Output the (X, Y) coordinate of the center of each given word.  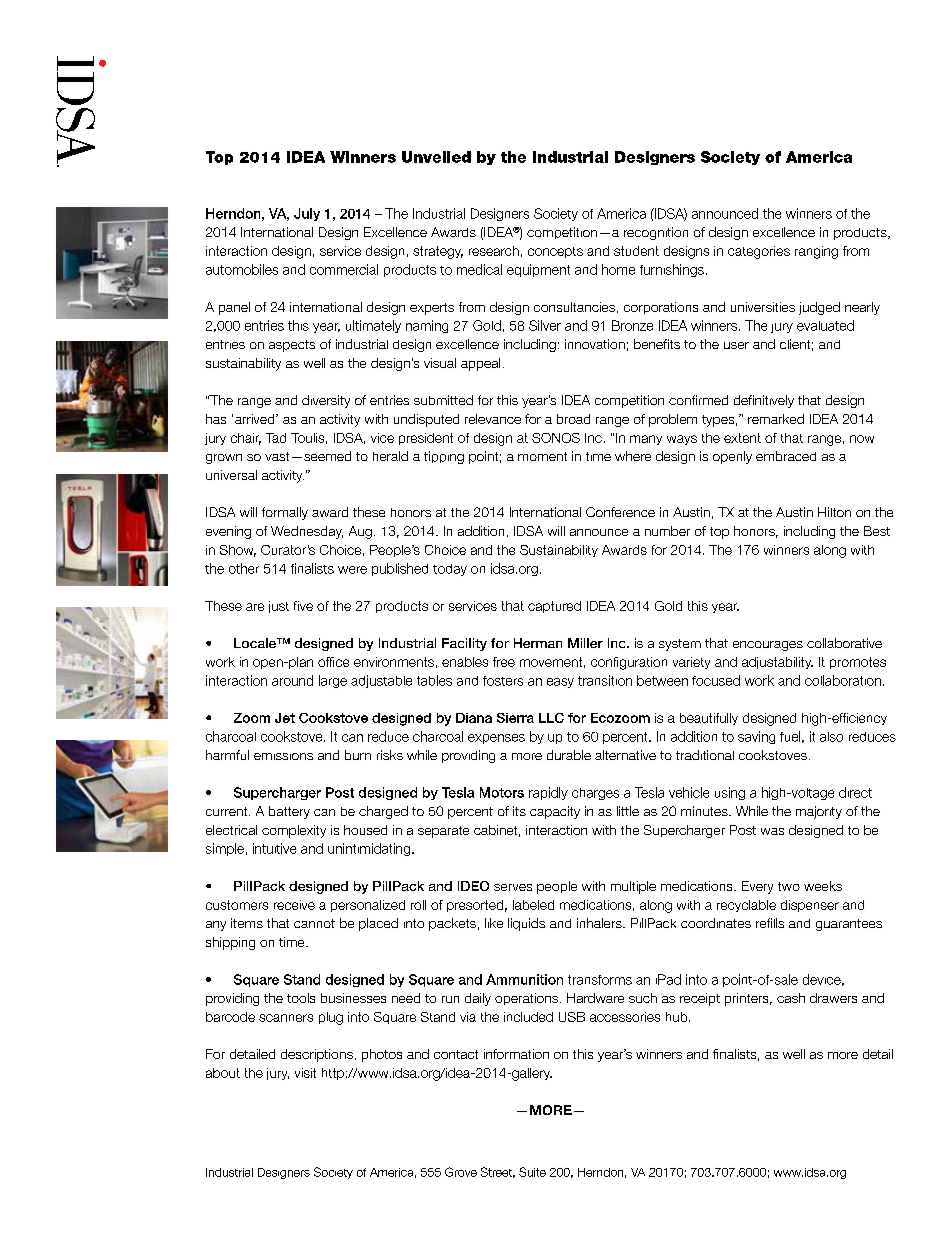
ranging (816, 252)
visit (305, 1073)
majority (819, 812)
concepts (555, 252)
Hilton (834, 512)
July (307, 214)
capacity (555, 812)
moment (542, 456)
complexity (294, 831)
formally (285, 513)
